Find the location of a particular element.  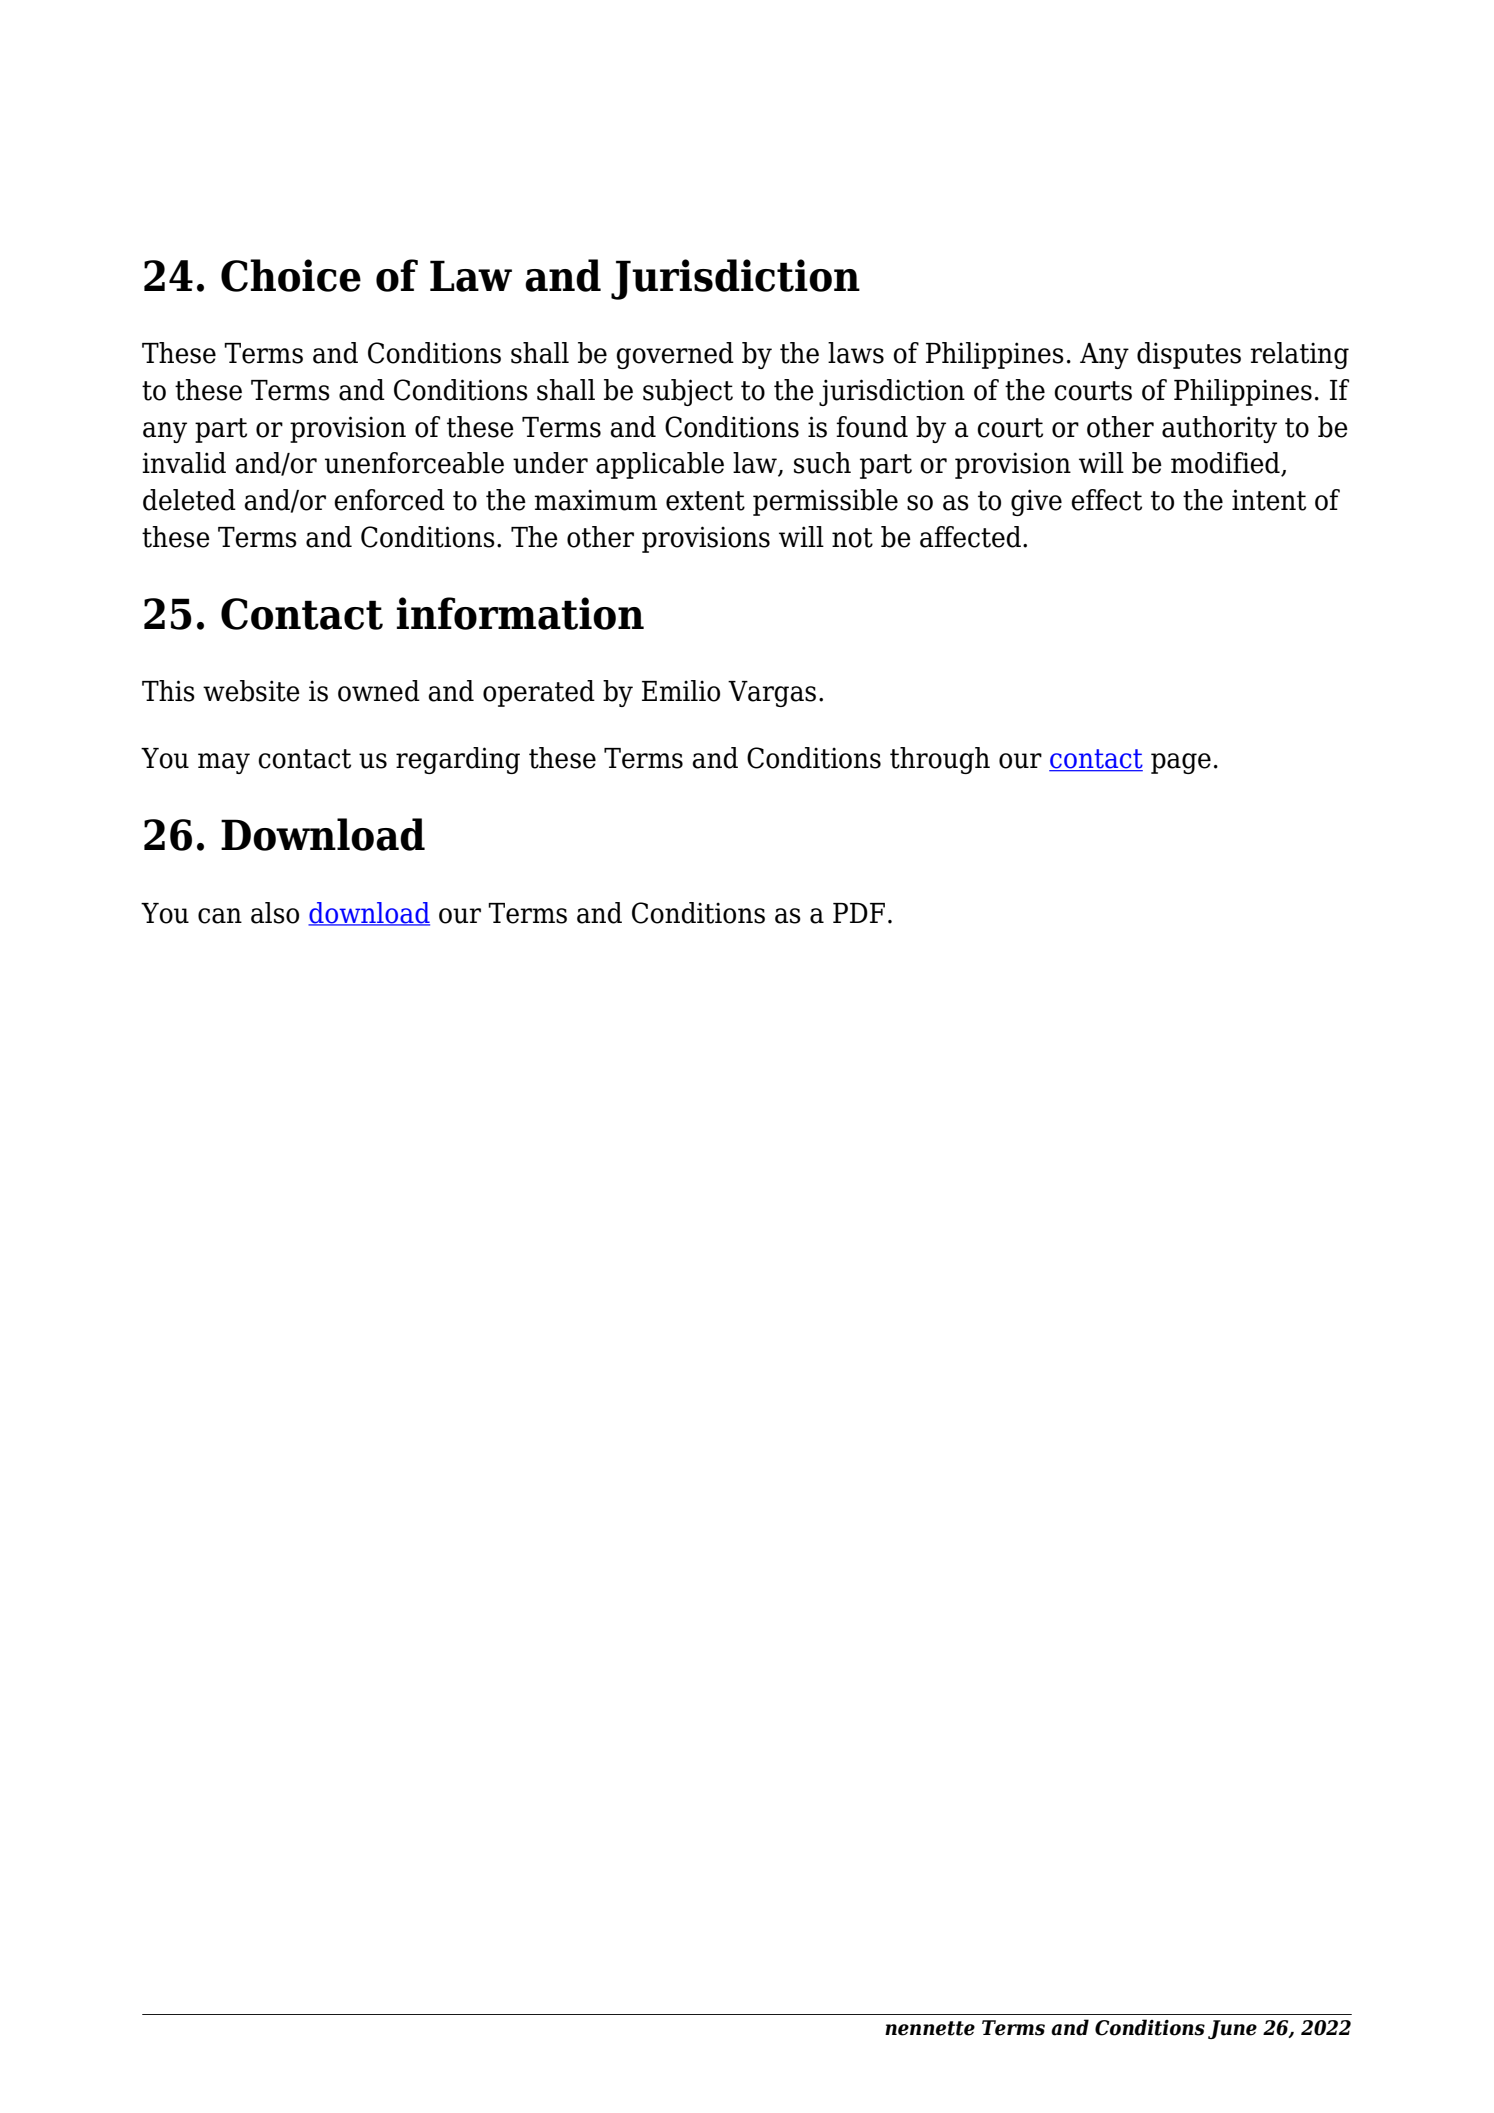

also is located at coordinates (275, 913).
